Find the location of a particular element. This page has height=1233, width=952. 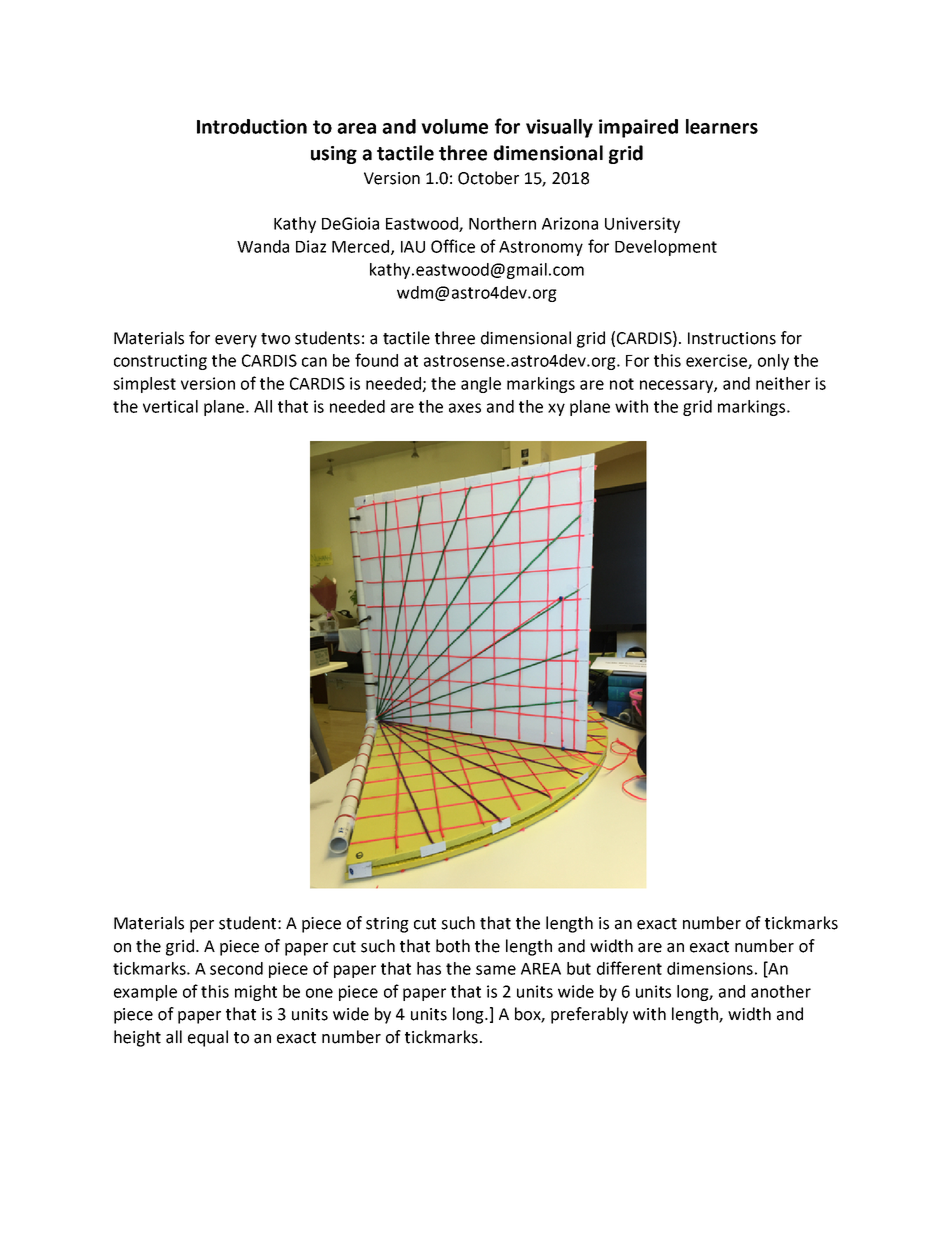

equal is located at coordinates (208, 1038).
